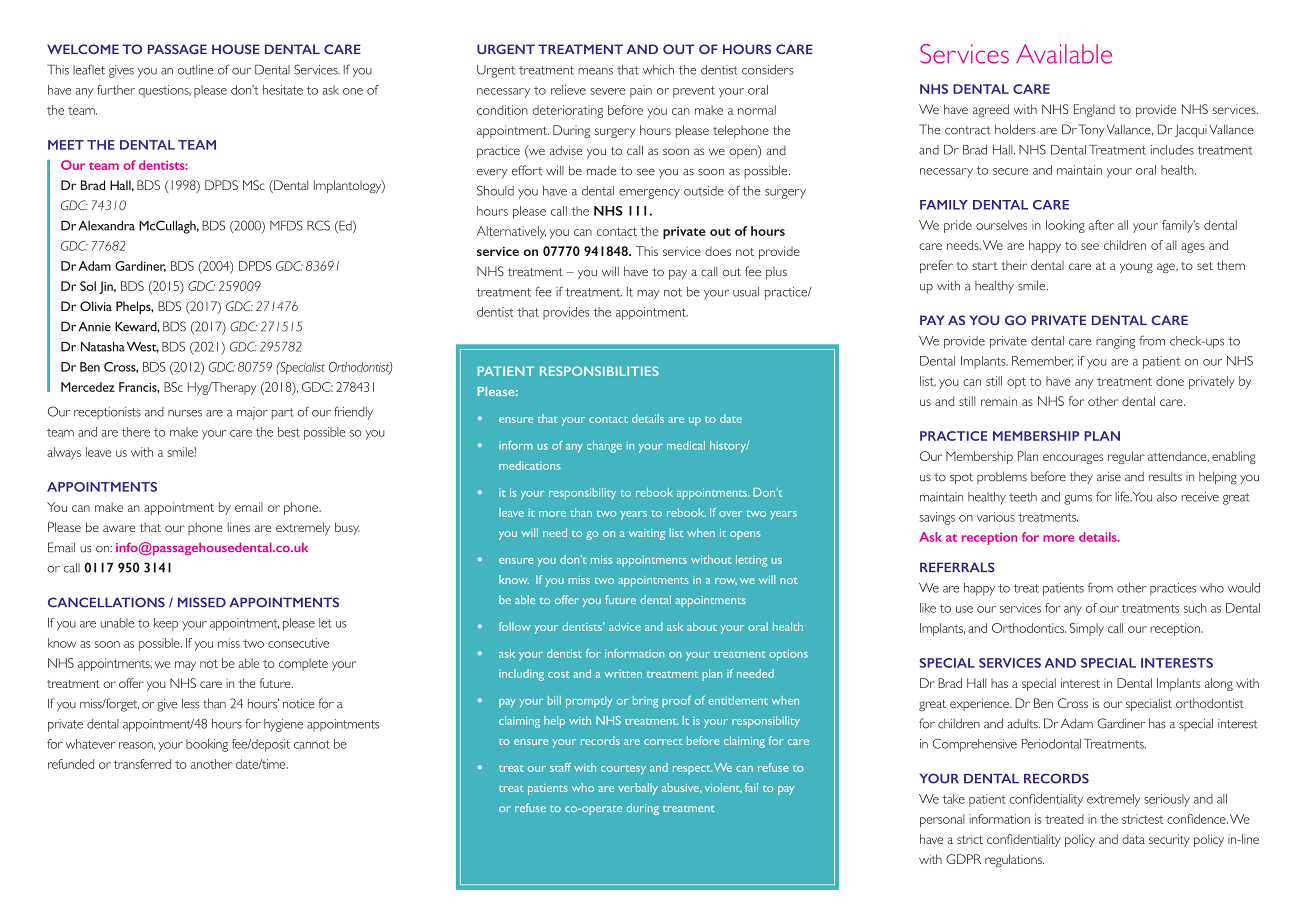 Image resolution: width=1308 pixels, height=924 pixels. Describe the element at coordinates (1133, 839) in the document. I see `data` at that location.
